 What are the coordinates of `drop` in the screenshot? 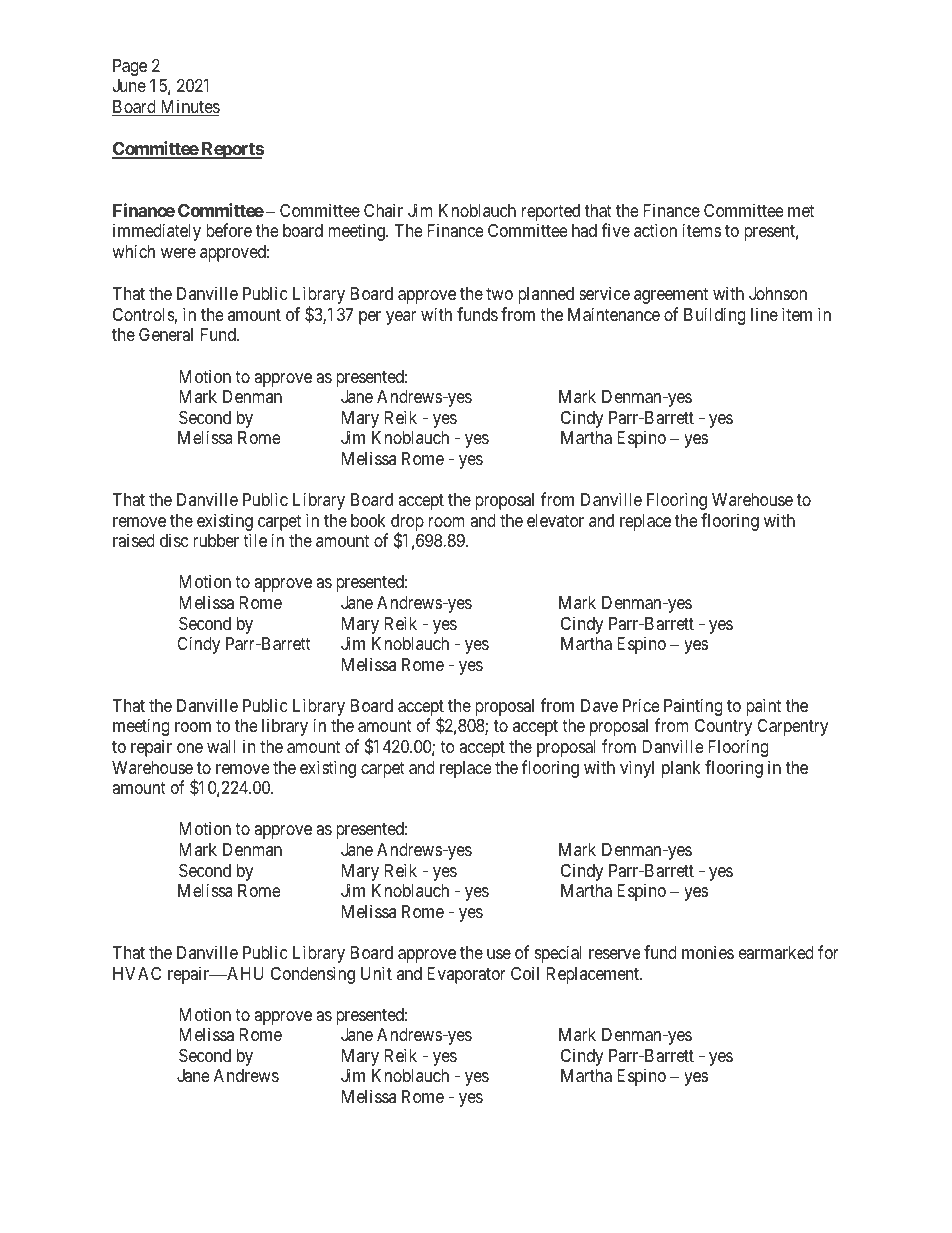 It's located at (407, 523).
